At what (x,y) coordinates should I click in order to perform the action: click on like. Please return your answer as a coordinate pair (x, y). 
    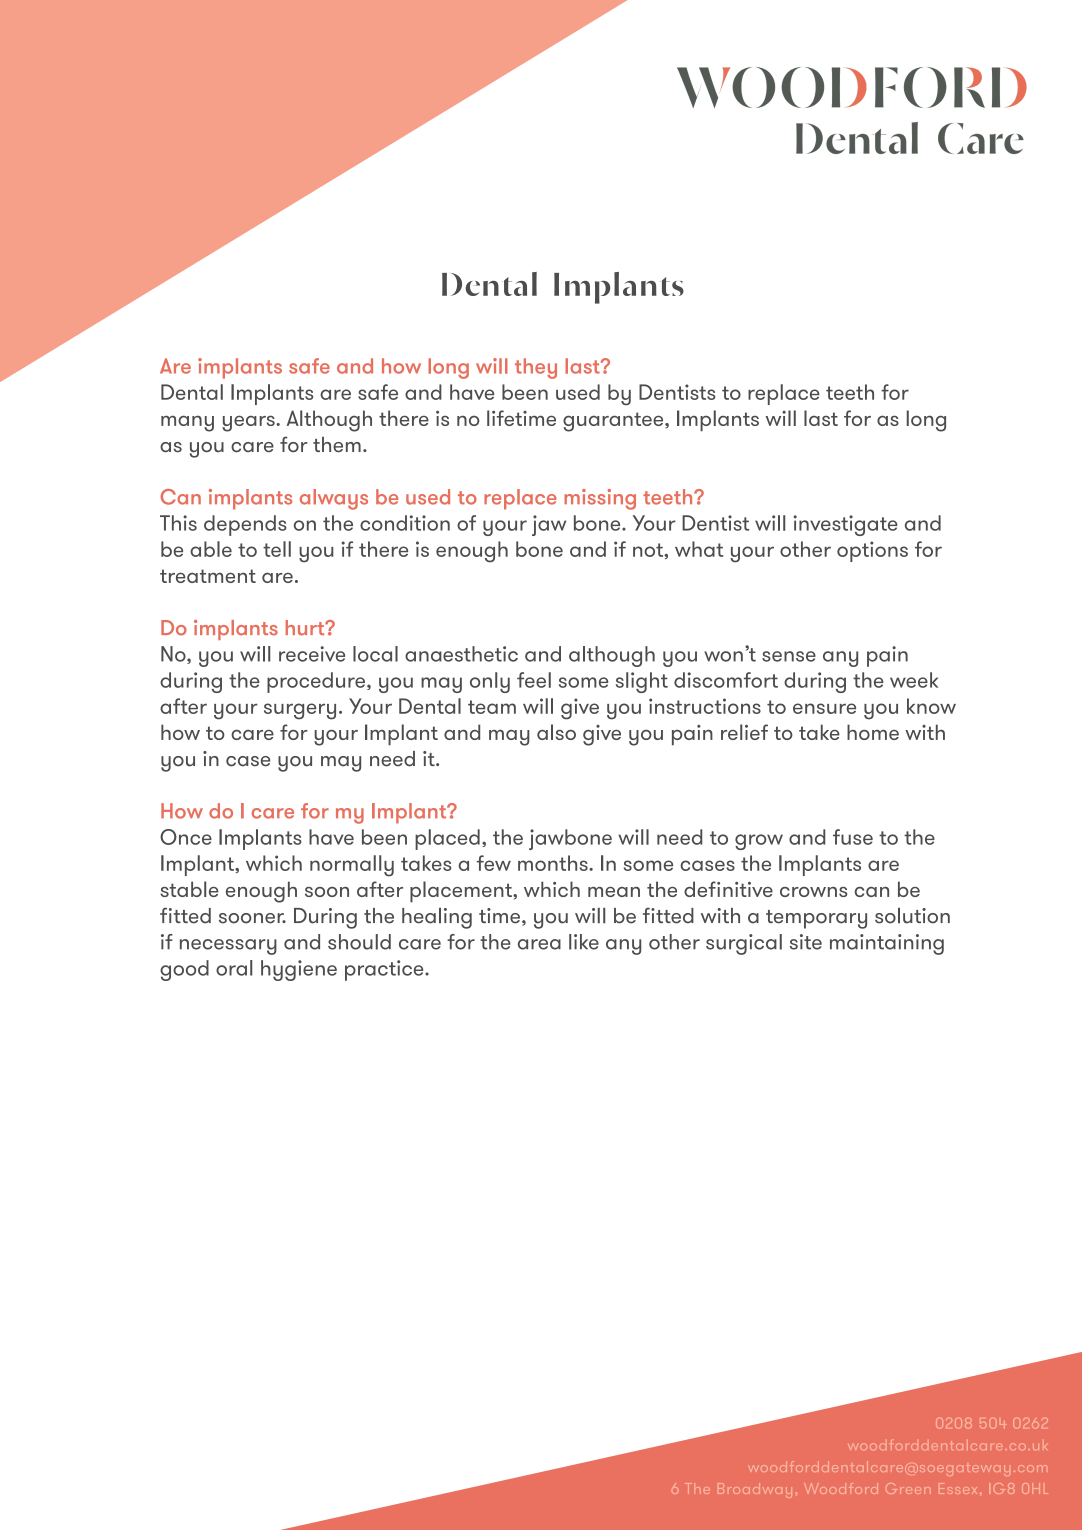
    Looking at the image, I should click on (584, 942).
